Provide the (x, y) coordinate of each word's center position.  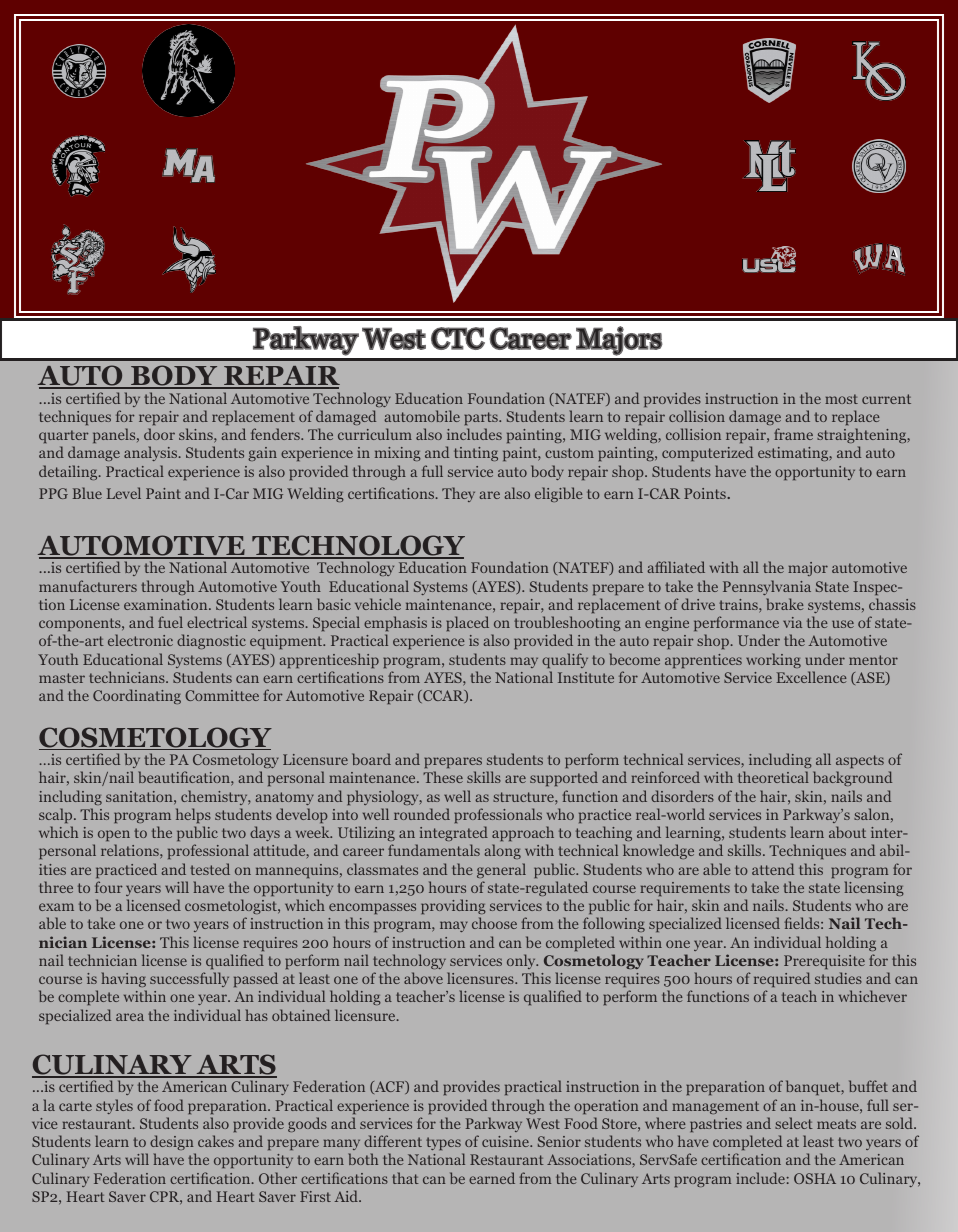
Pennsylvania (767, 587)
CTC (458, 338)
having (123, 979)
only (522, 961)
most (841, 399)
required (782, 979)
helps (193, 815)
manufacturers (88, 586)
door (159, 434)
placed (467, 623)
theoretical (773, 777)
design (172, 1142)
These (443, 777)
